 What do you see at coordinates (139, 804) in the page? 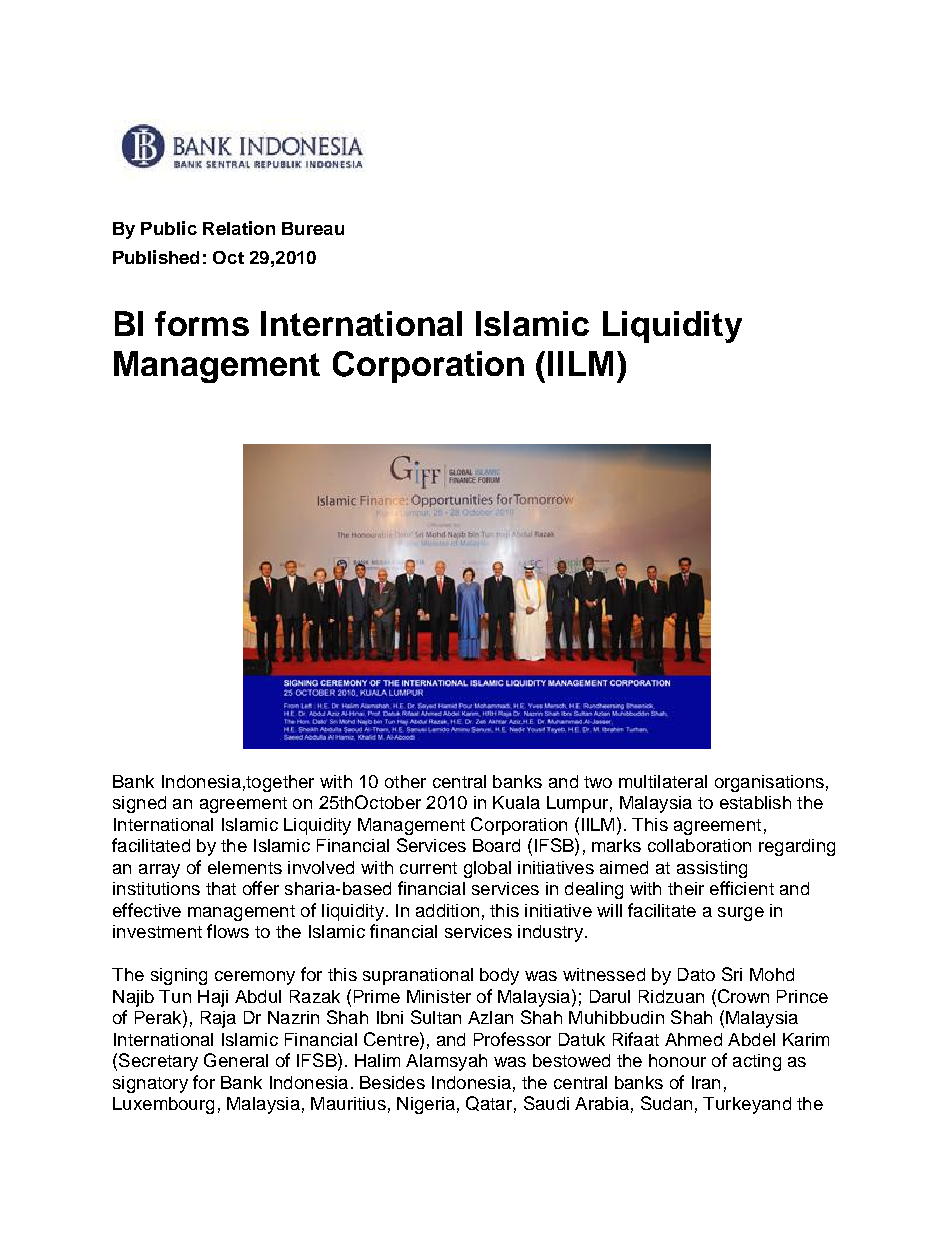
I see `signed` at bounding box center [139, 804].
